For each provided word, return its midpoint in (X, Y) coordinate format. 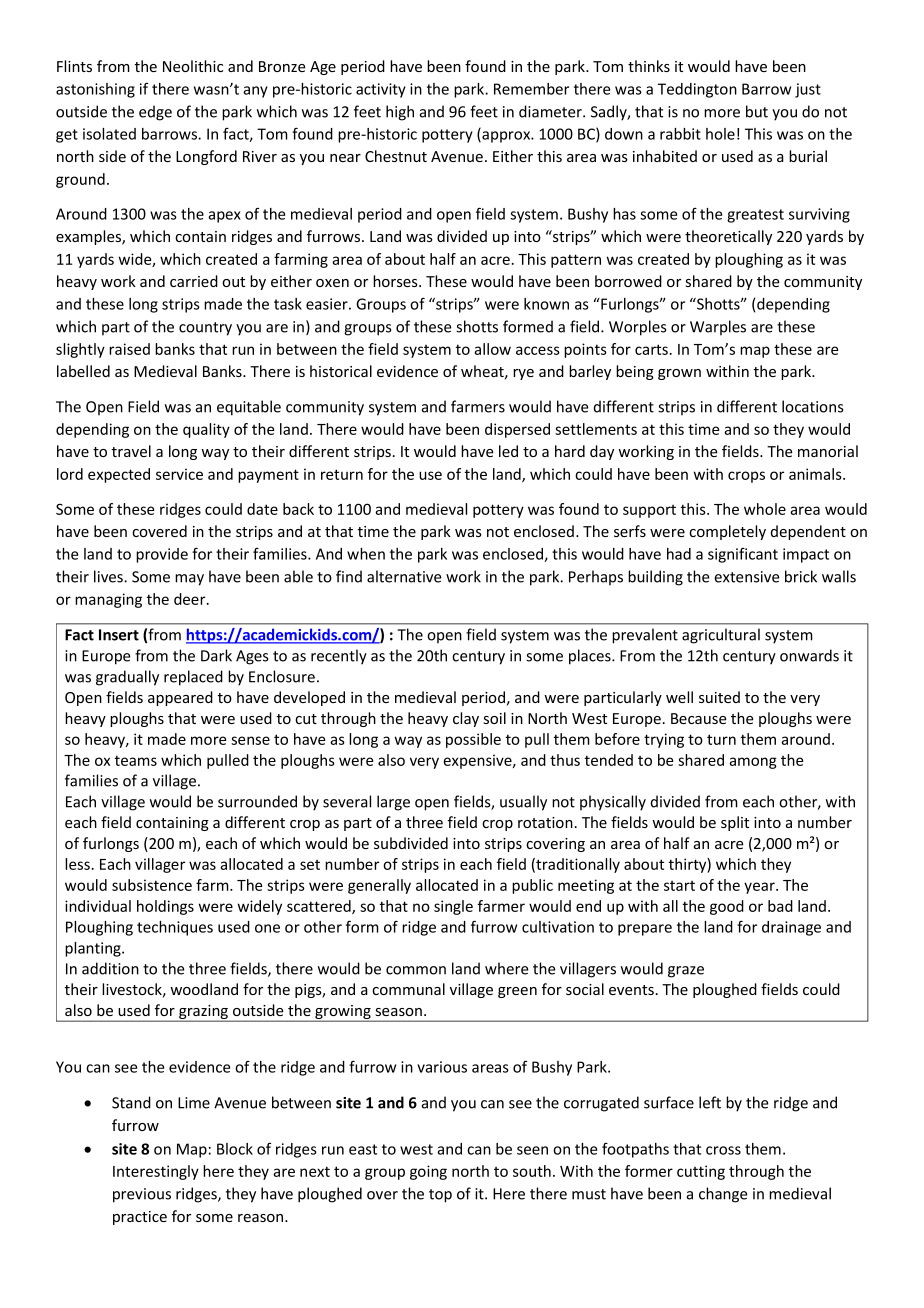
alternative (404, 576)
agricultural (721, 636)
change (723, 1195)
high (400, 113)
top (440, 1196)
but (757, 111)
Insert (119, 635)
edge (155, 113)
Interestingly (156, 1172)
